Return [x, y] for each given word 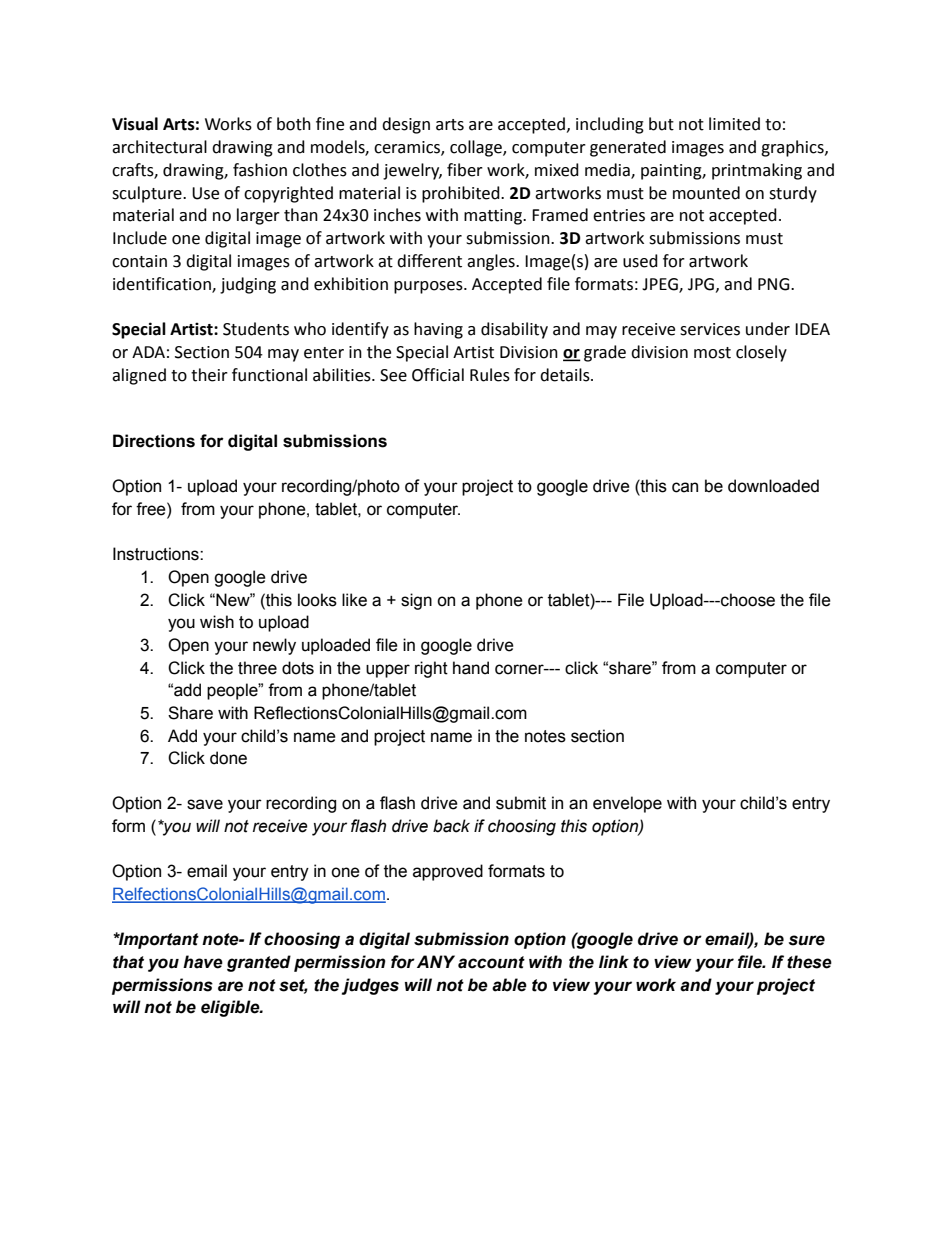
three [257, 668]
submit [521, 803]
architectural [159, 147]
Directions [154, 441]
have [203, 962]
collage [477, 148]
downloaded [773, 486]
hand [471, 668]
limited [734, 124]
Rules [490, 375]
